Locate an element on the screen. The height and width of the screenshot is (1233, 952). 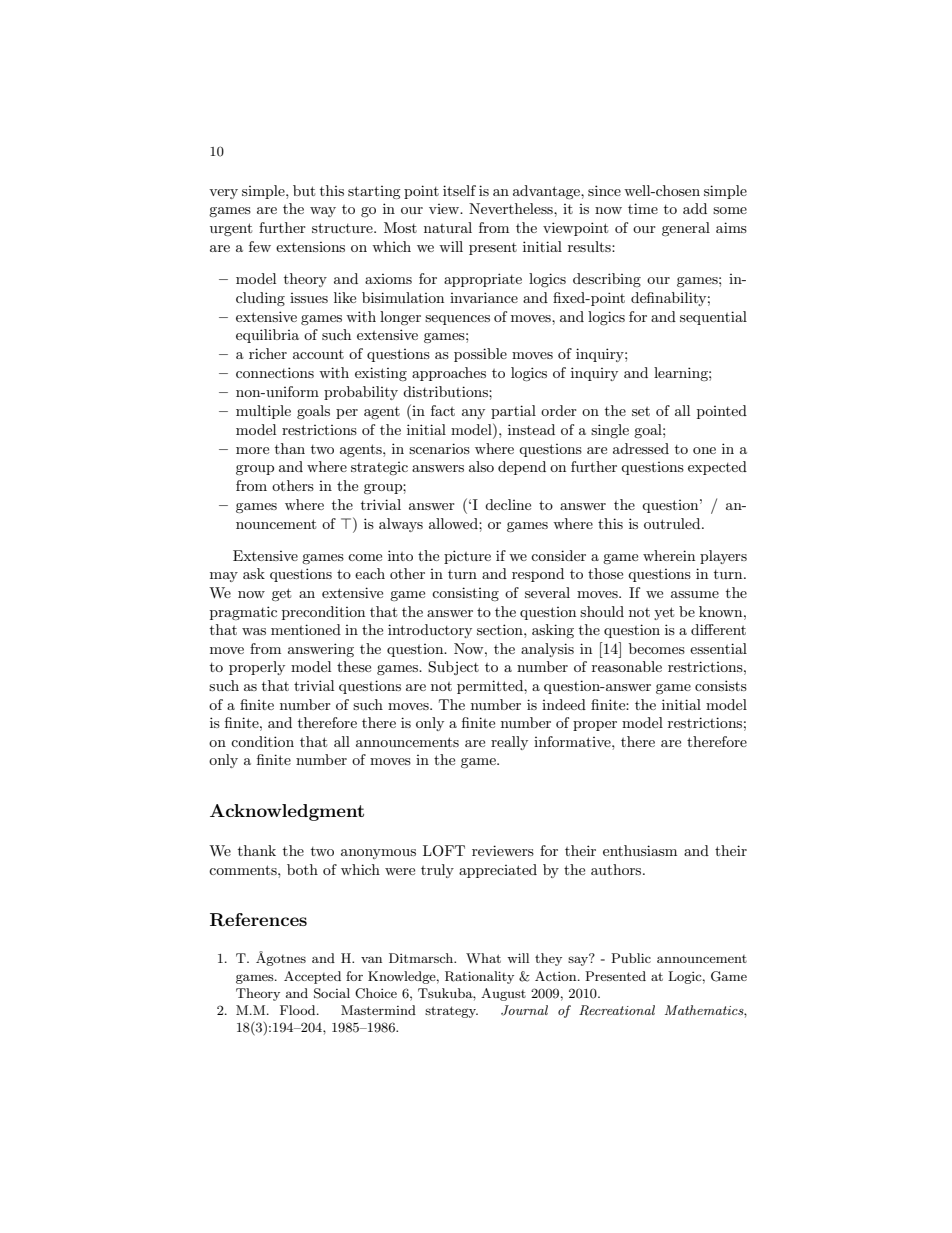
yet is located at coordinates (664, 613).
